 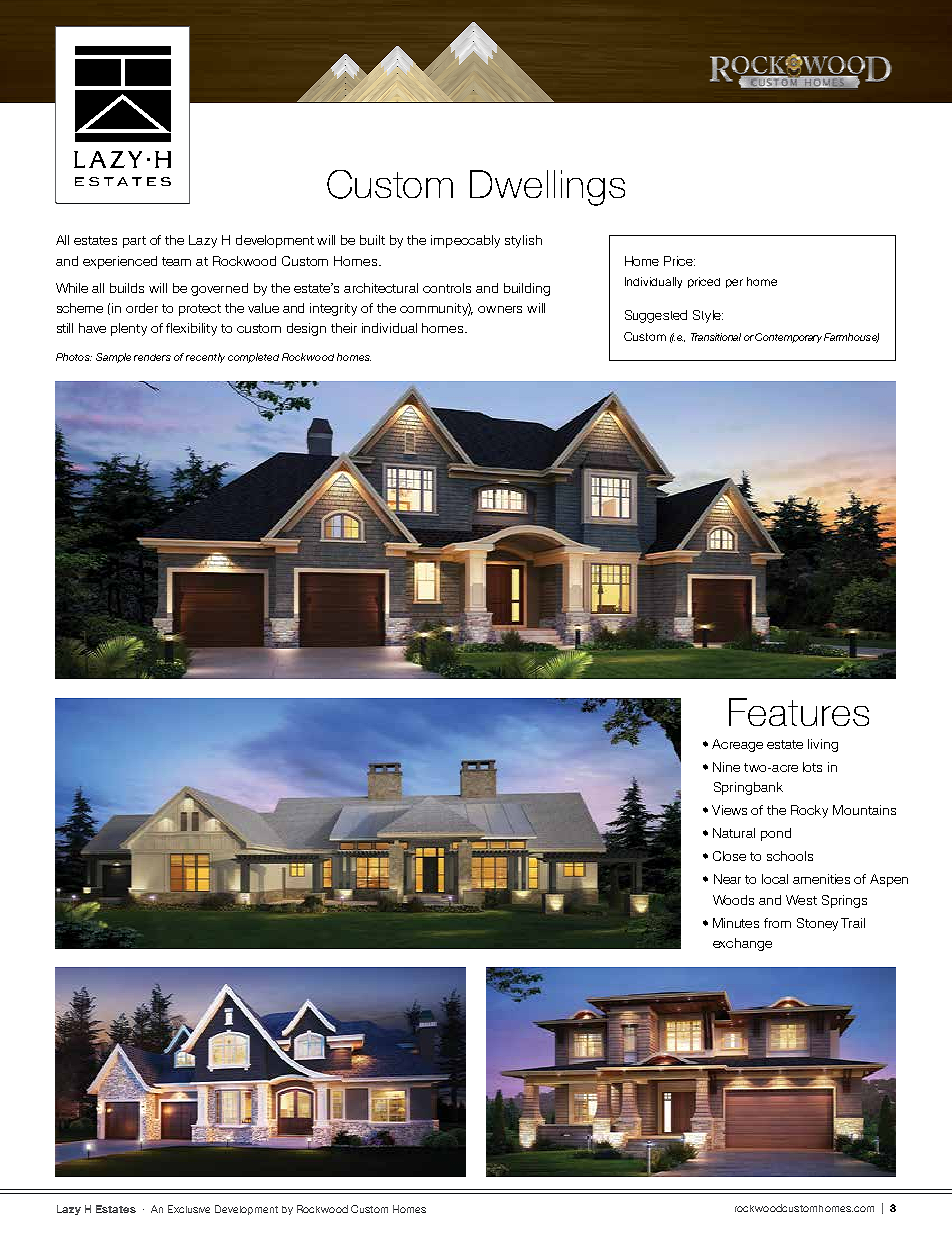 What do you see at coordinates (152, 357) in the image?
I see `renders` at bounding box center [152, 357].
